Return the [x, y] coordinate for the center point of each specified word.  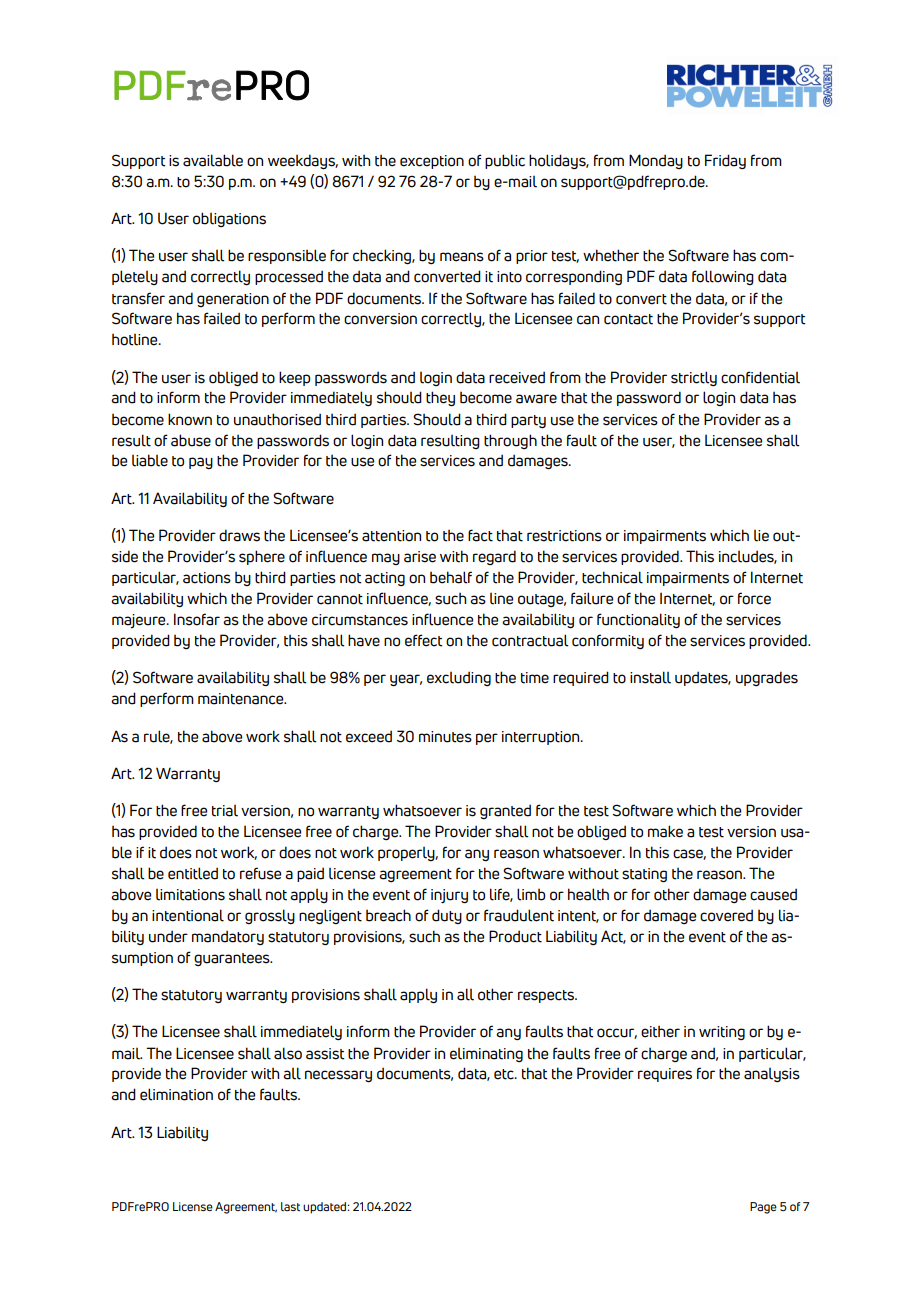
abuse [191, 440]
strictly [694, 378]
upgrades [767, 678]
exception [432, 162]
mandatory [228, 937]
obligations [229, 219]
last [290, 1206]
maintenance [242, 699]
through [510, 441]
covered [726, 915]
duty [447, 916]
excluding [459, 678]
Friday [725, 161]
